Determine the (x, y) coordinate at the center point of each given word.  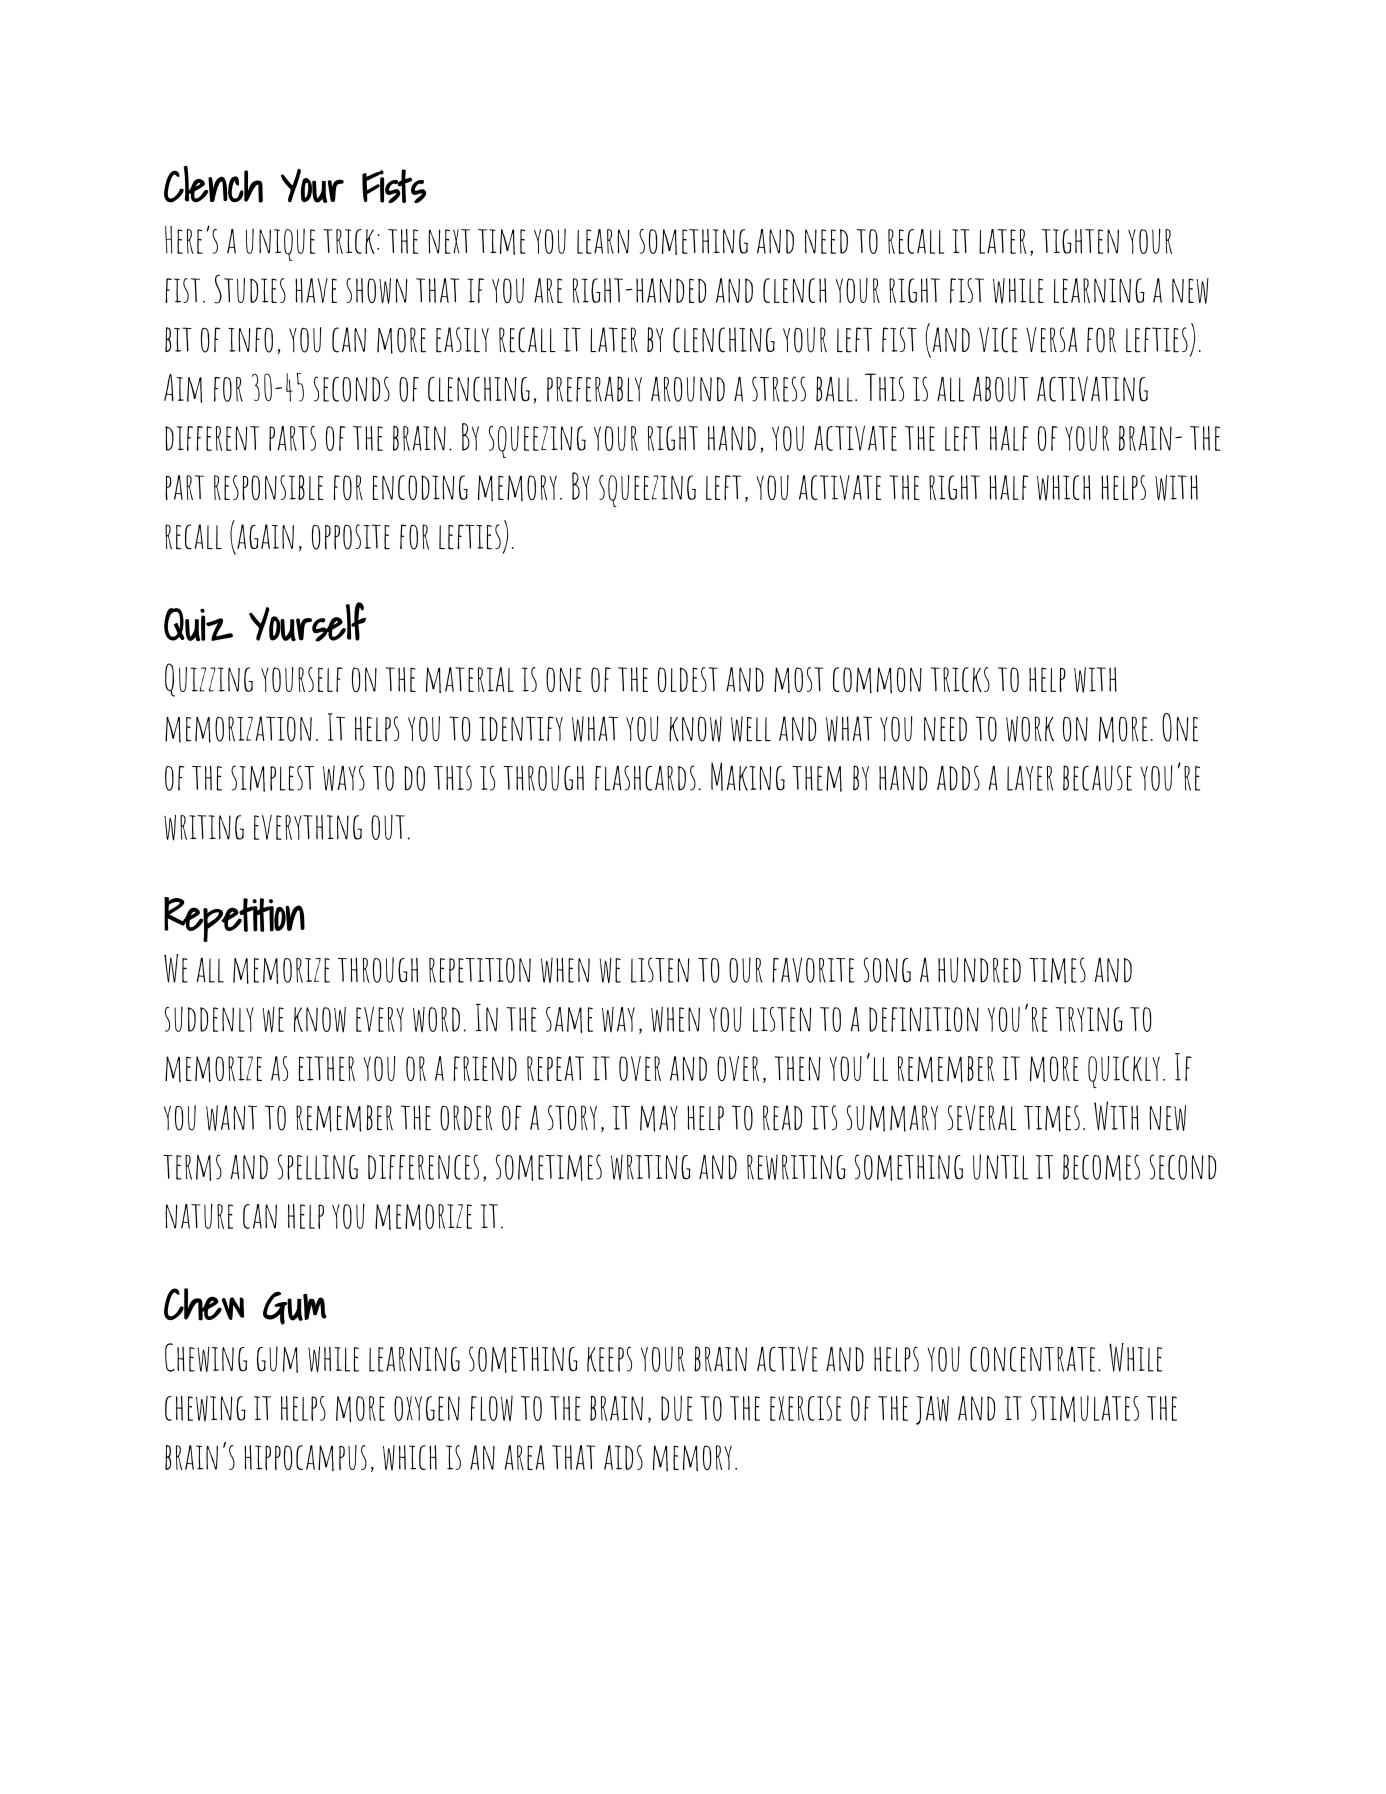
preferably (594, 389)
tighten (1080, 241)
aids (623, 1457)
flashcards (645, 778)
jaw (932, 1410)
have (316, 290)
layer (1030, 778)
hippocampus (305, 1458)
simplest (272, 778)
